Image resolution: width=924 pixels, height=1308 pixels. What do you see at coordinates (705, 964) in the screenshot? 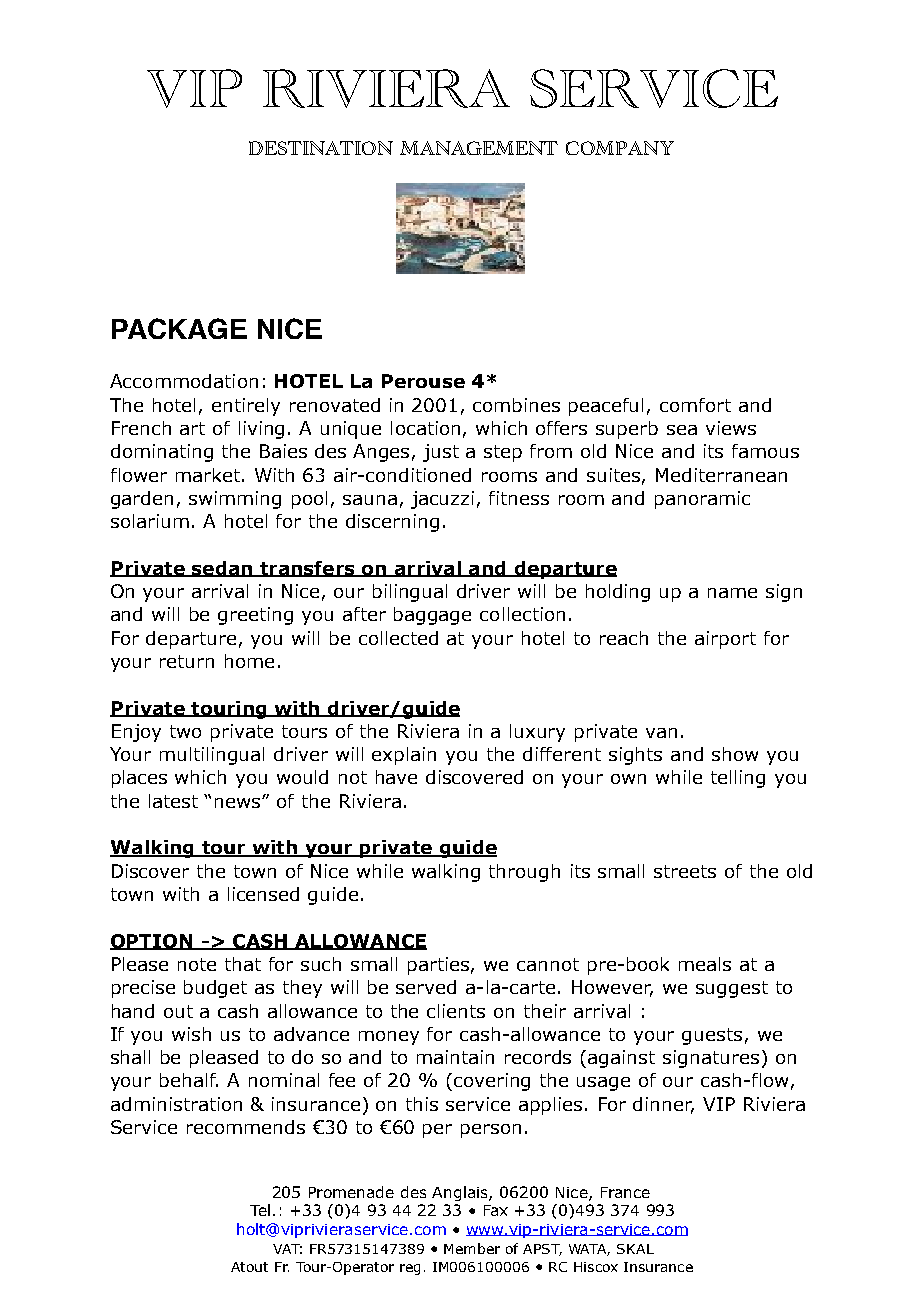
I see `meals` at bounding box center [705, 964].
